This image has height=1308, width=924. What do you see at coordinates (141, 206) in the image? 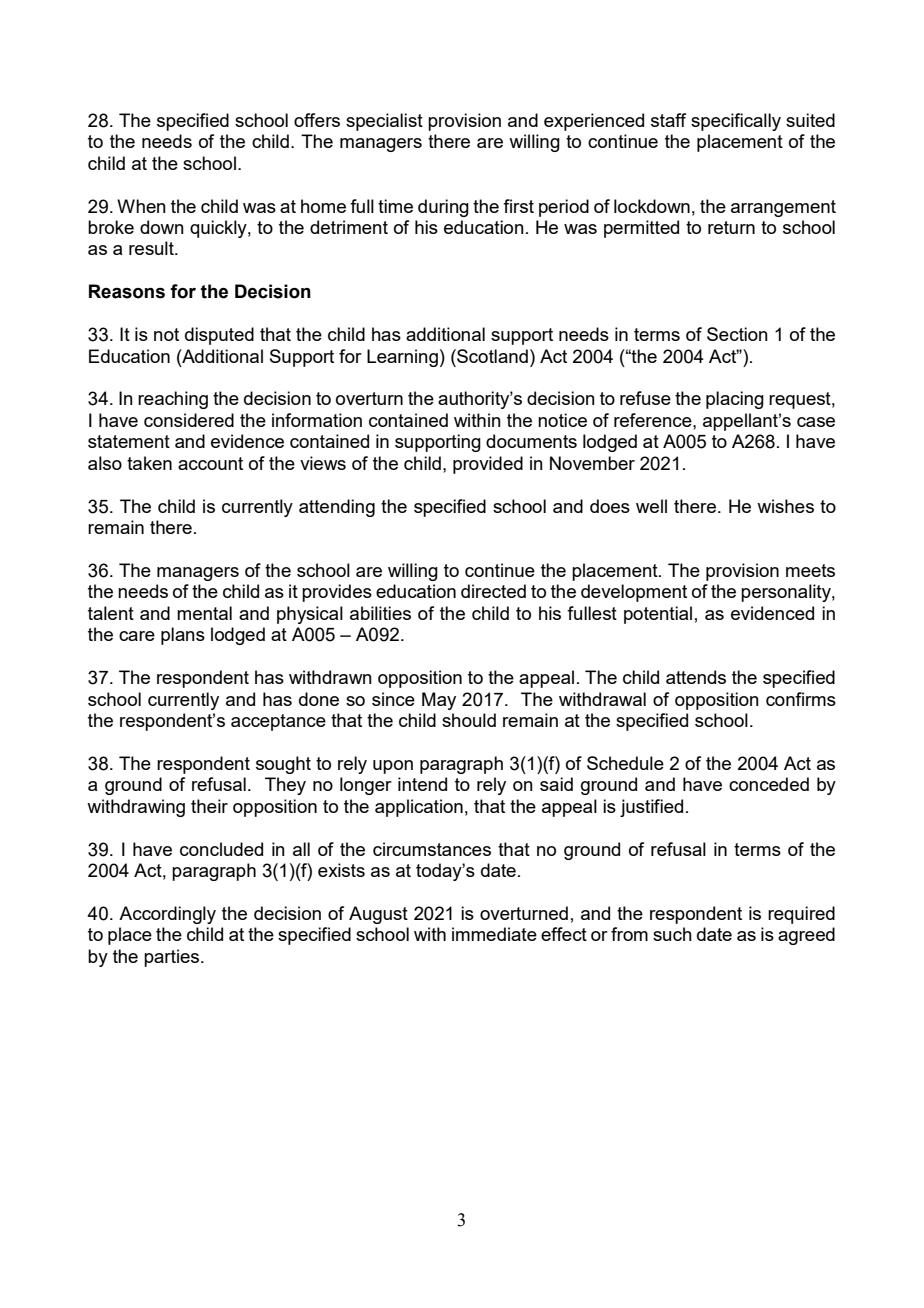
I see `When` at bounding box center [141, 206].
